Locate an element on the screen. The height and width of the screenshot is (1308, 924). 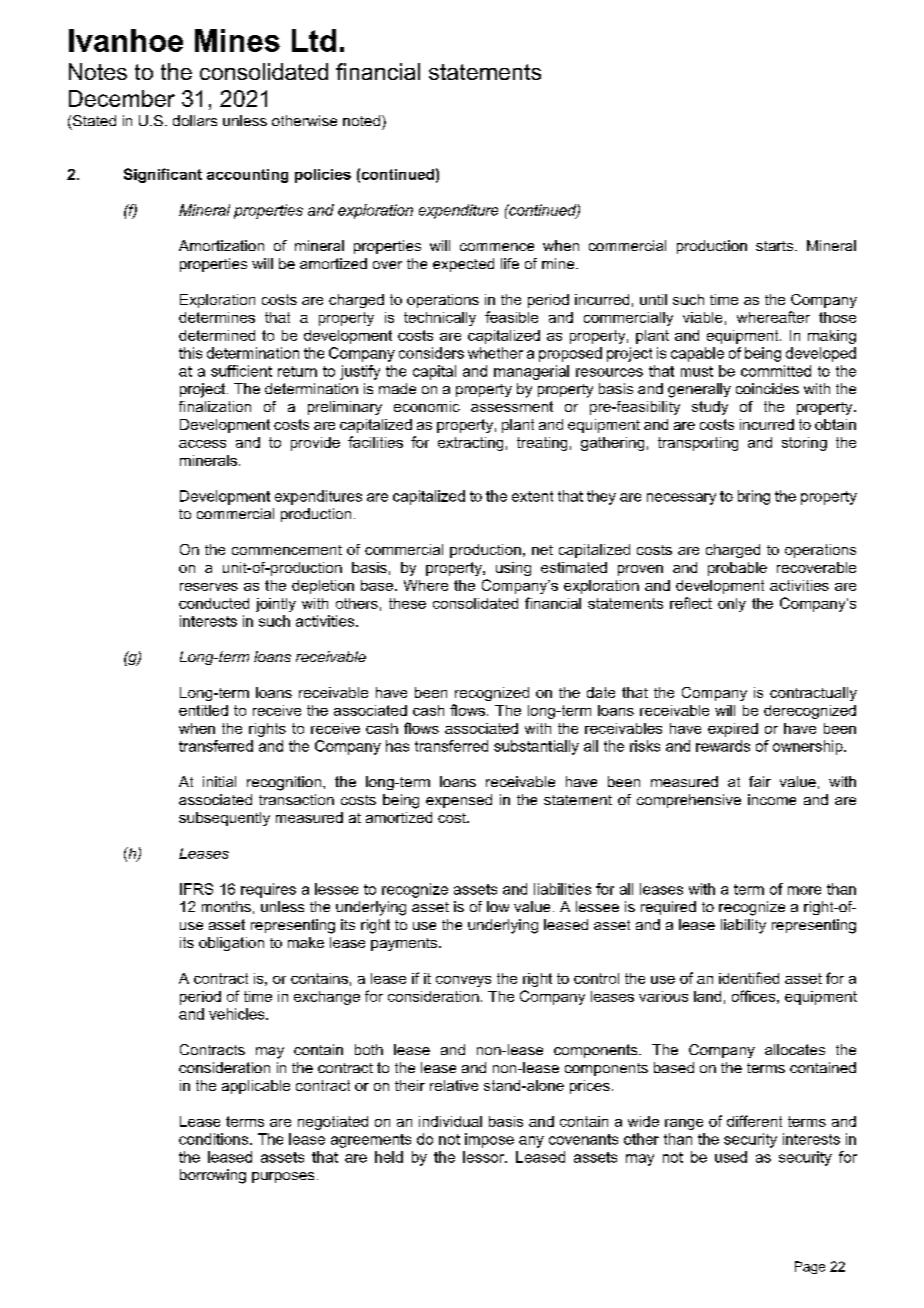
these is located at coordinates (407, 603).
